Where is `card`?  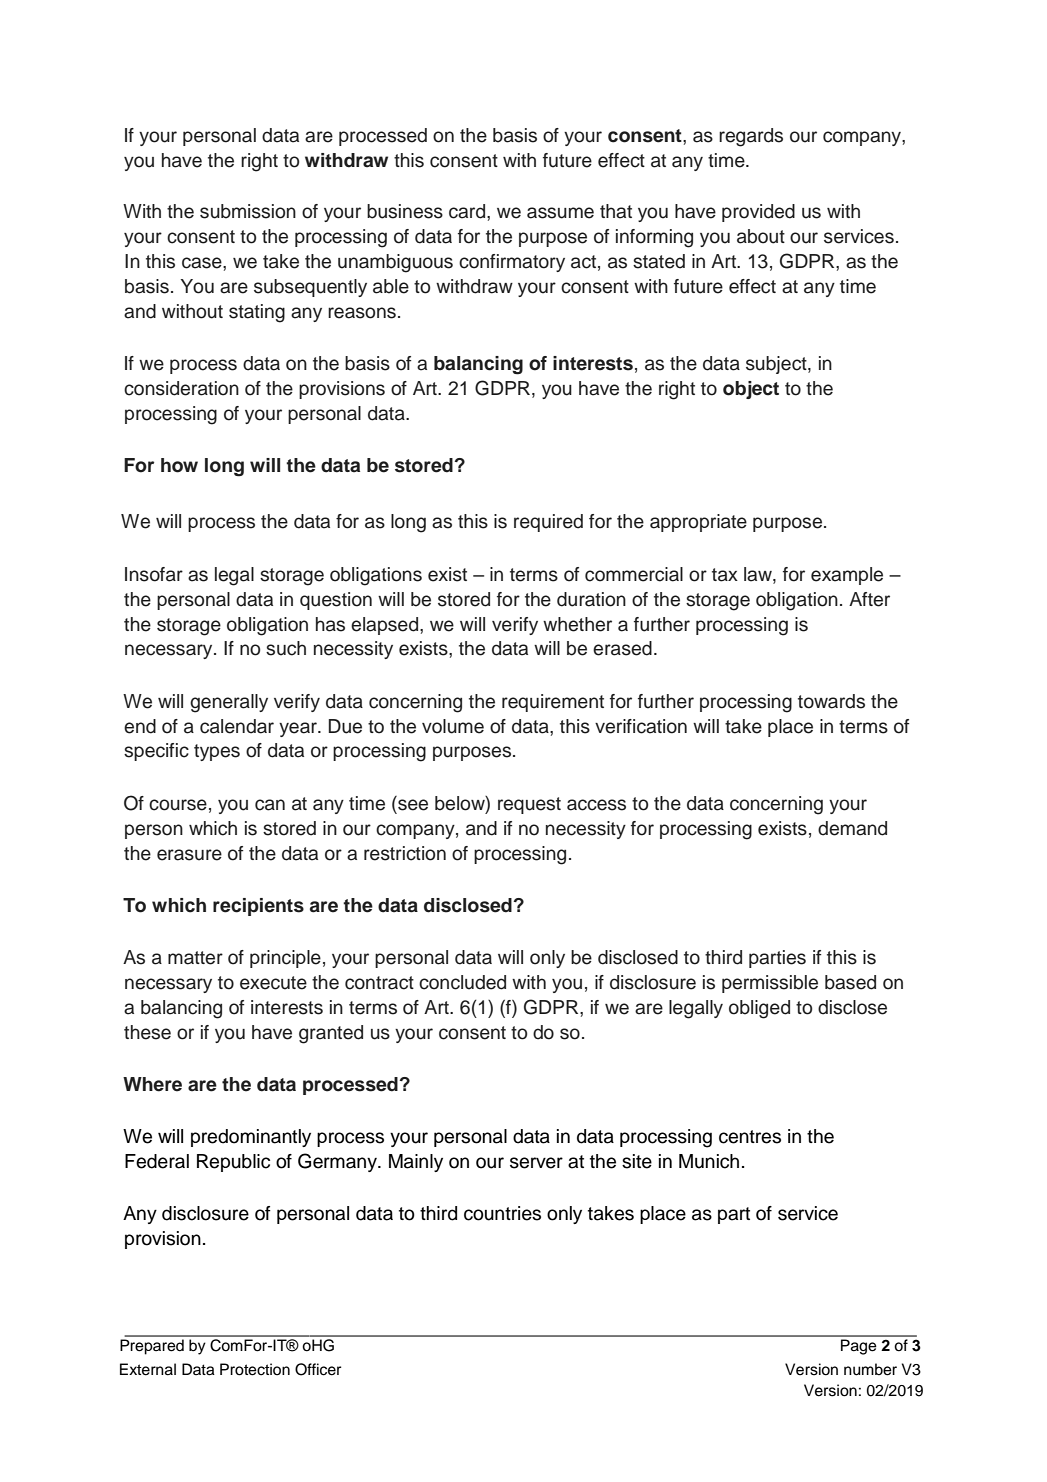 card is located at coordinates (468, 211).
